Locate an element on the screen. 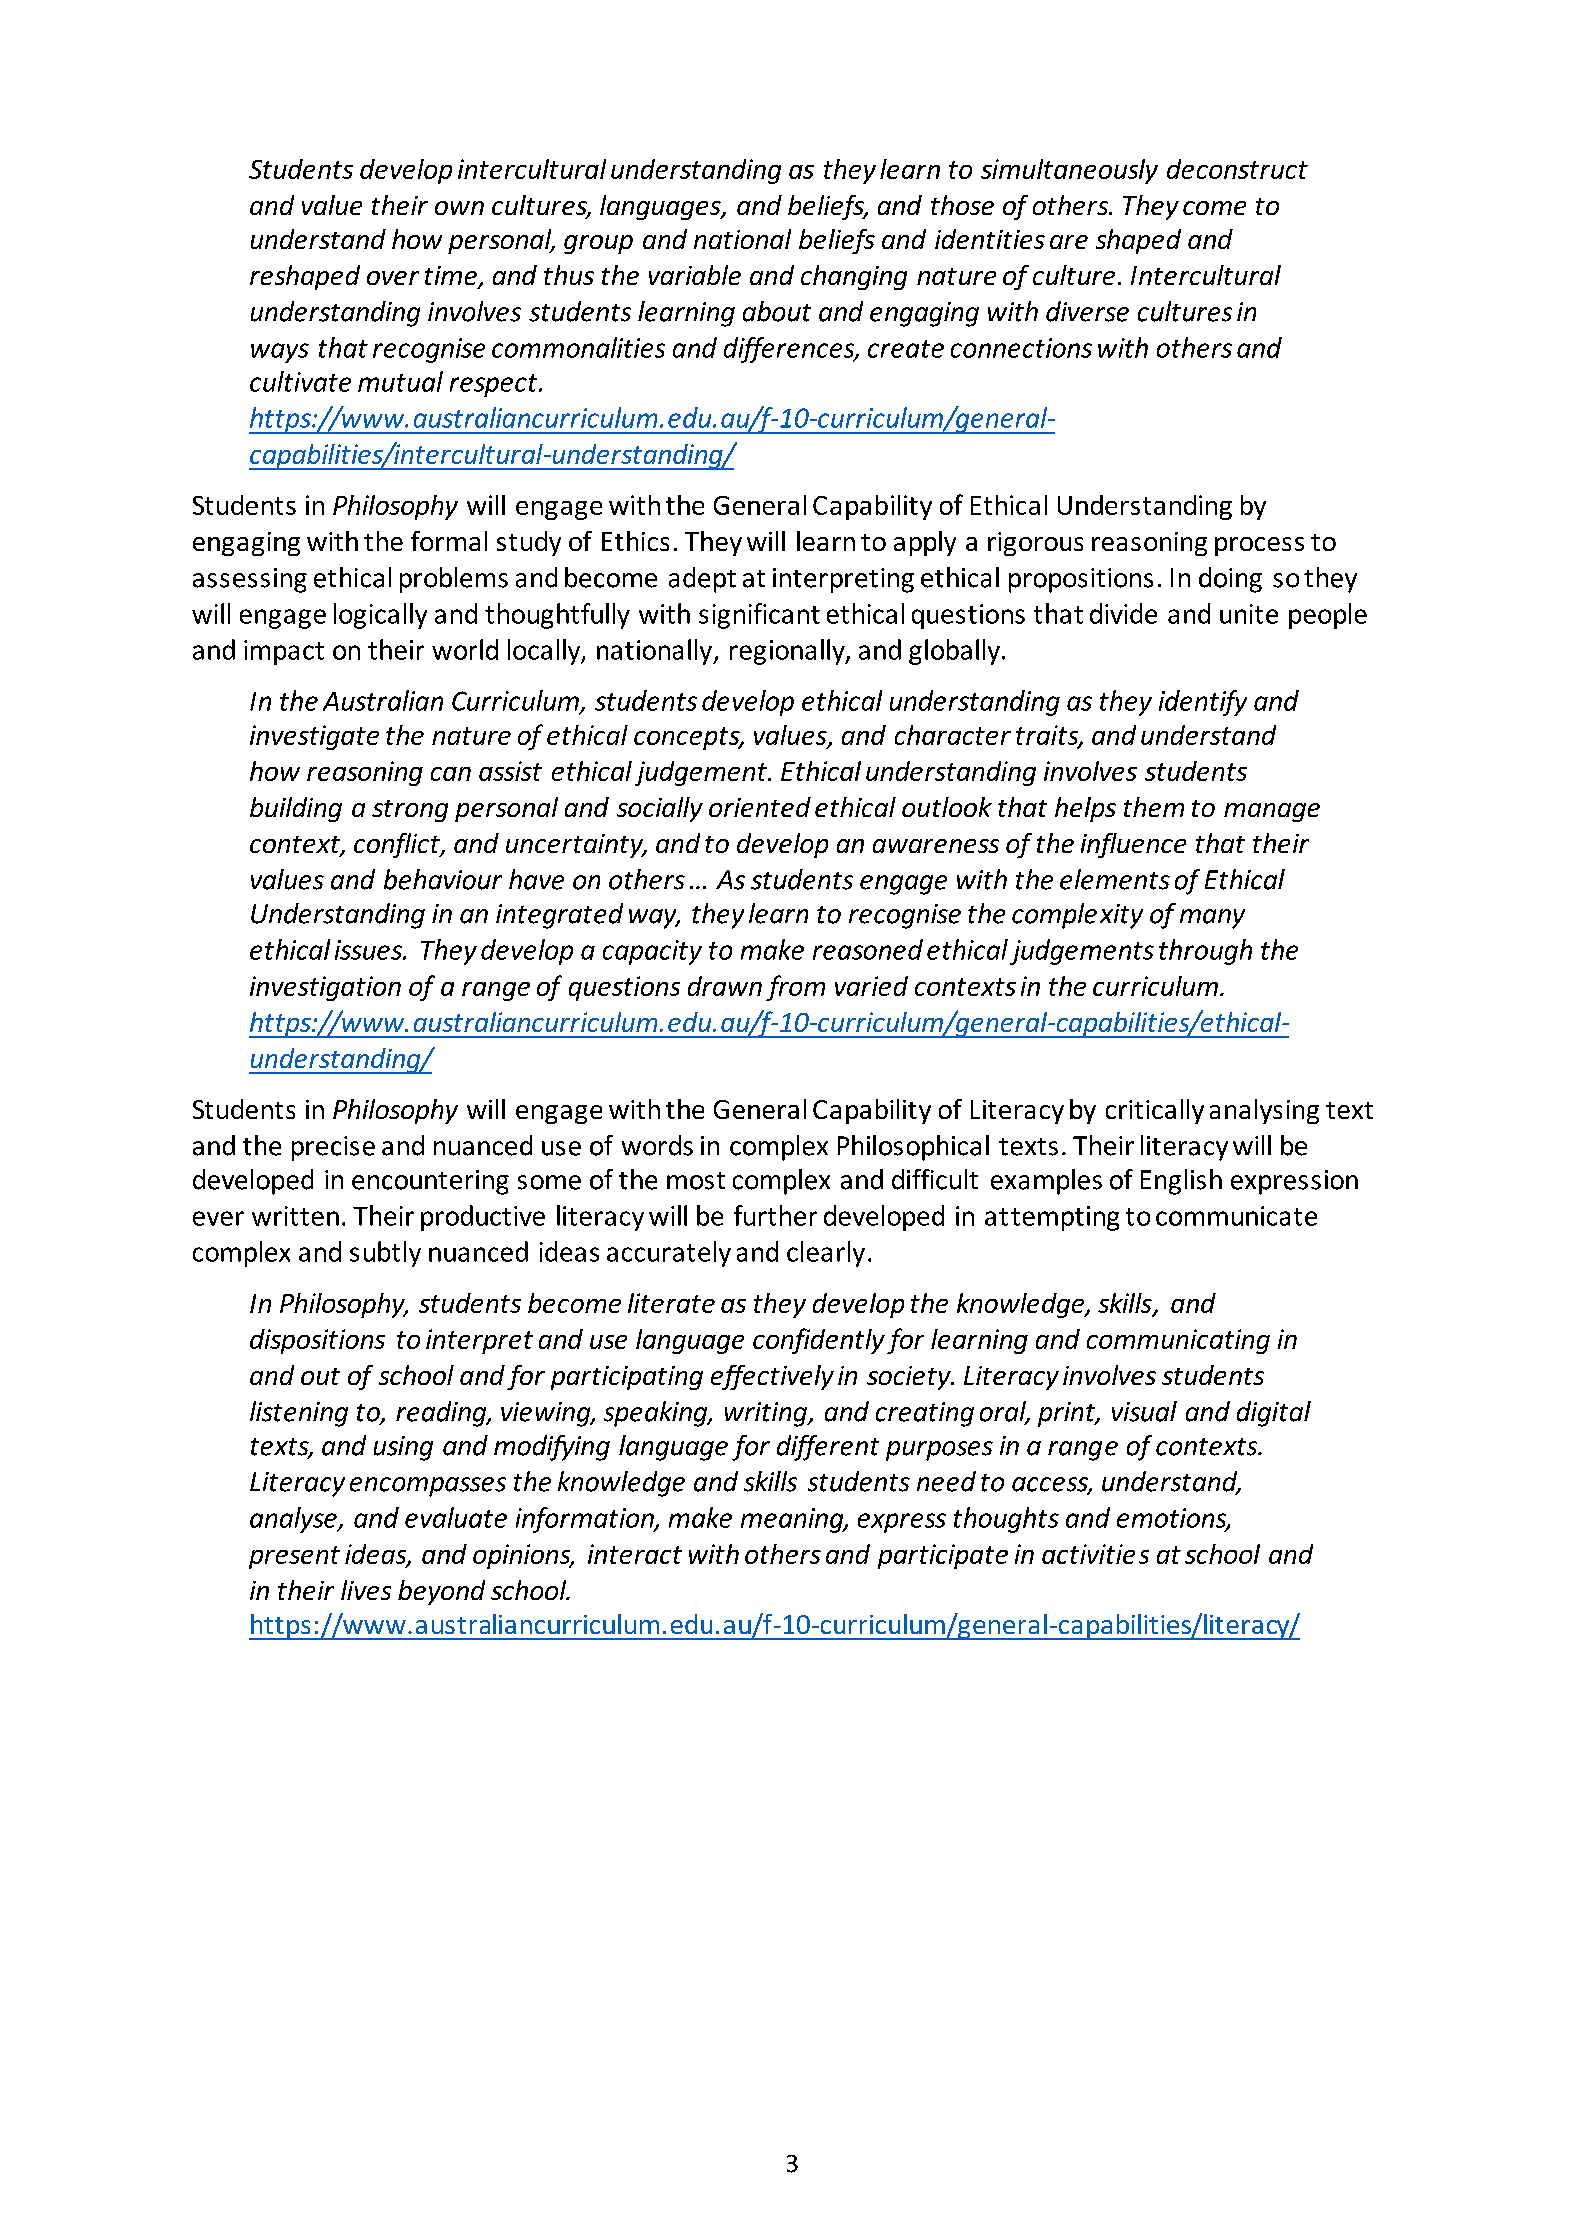  through is located at coordinates (1205, 952).
